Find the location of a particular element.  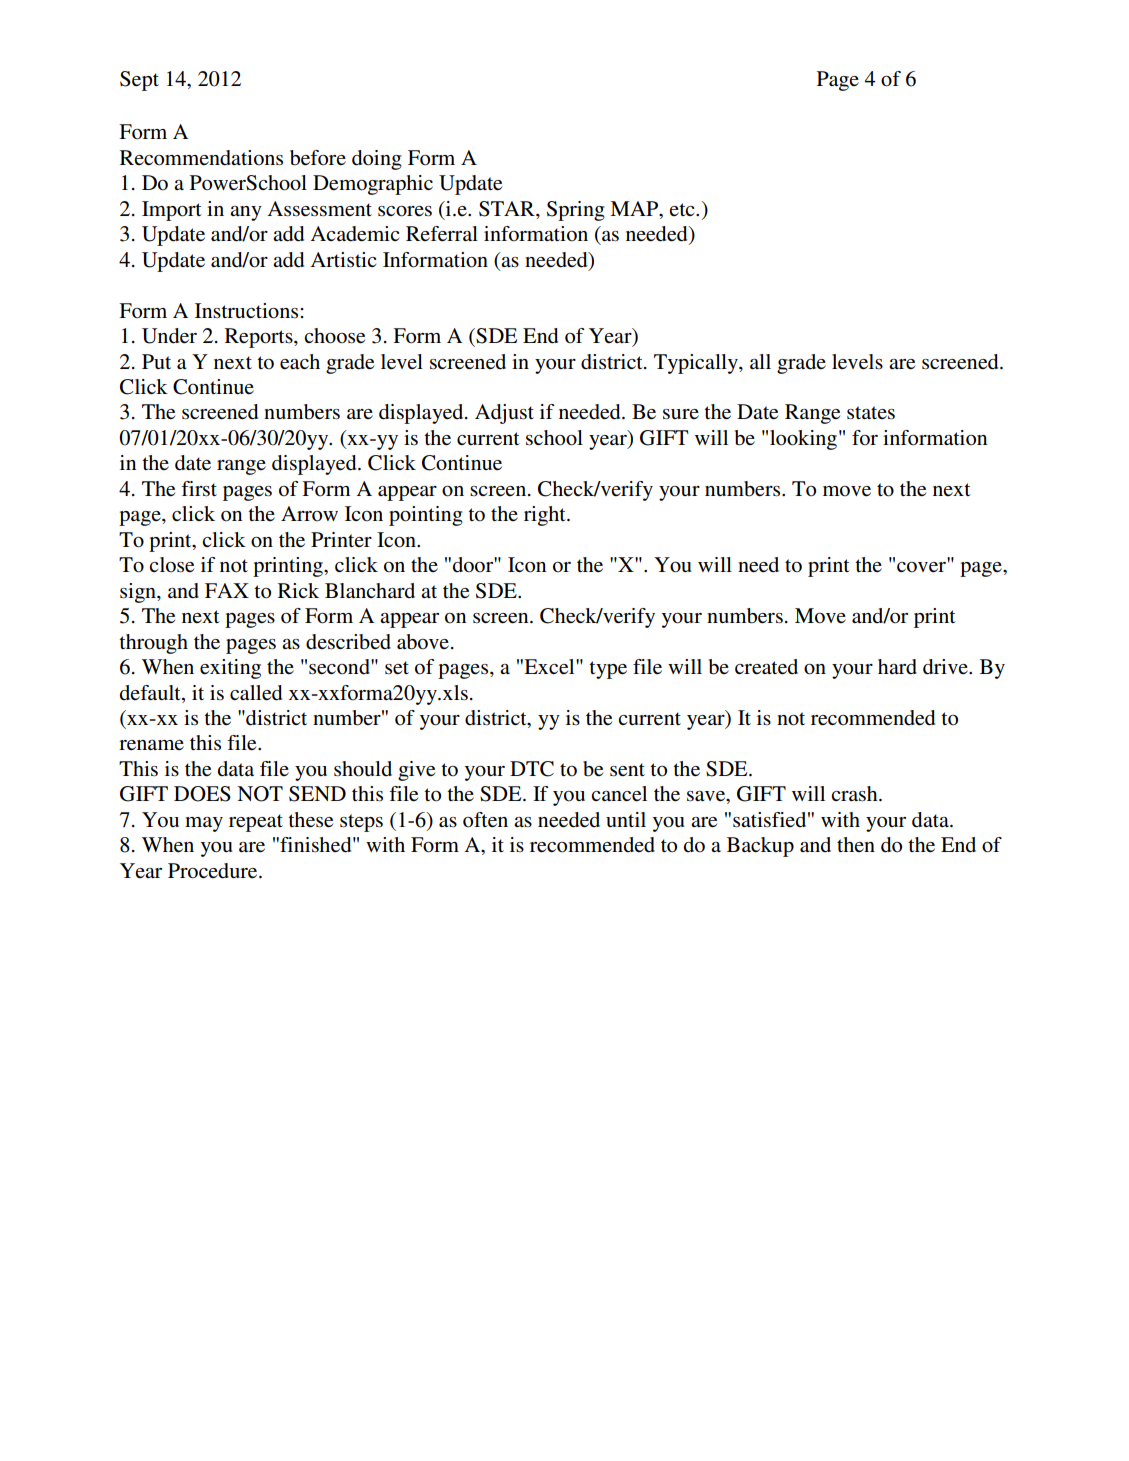

cover is located at coordinates (921, 567).
